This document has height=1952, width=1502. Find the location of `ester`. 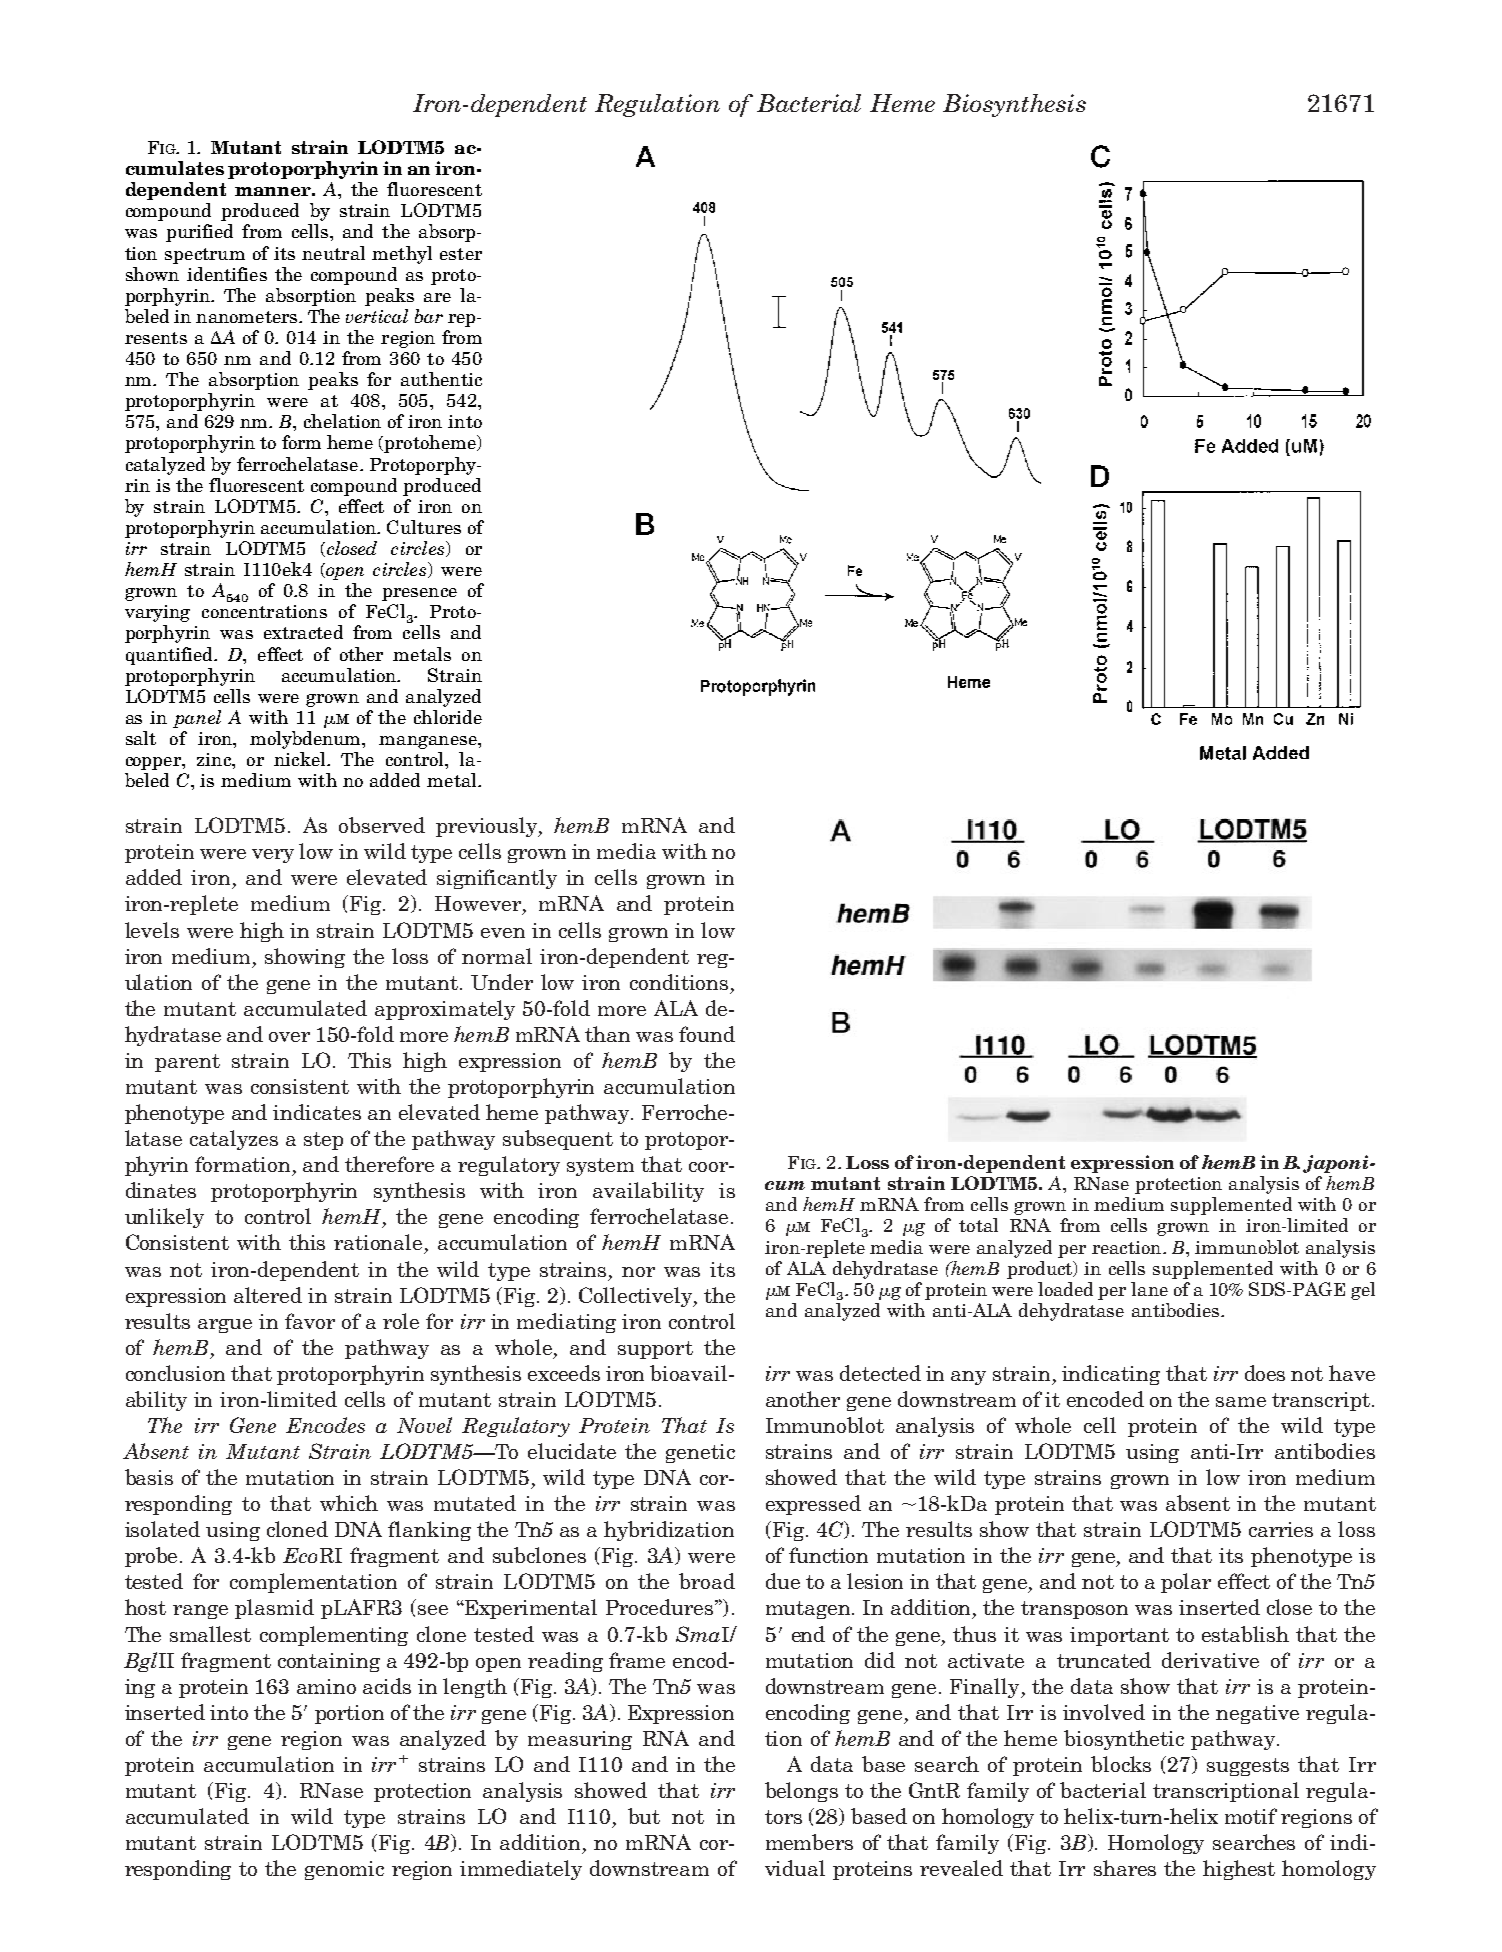

ester is located at coordinates (461, 254).
